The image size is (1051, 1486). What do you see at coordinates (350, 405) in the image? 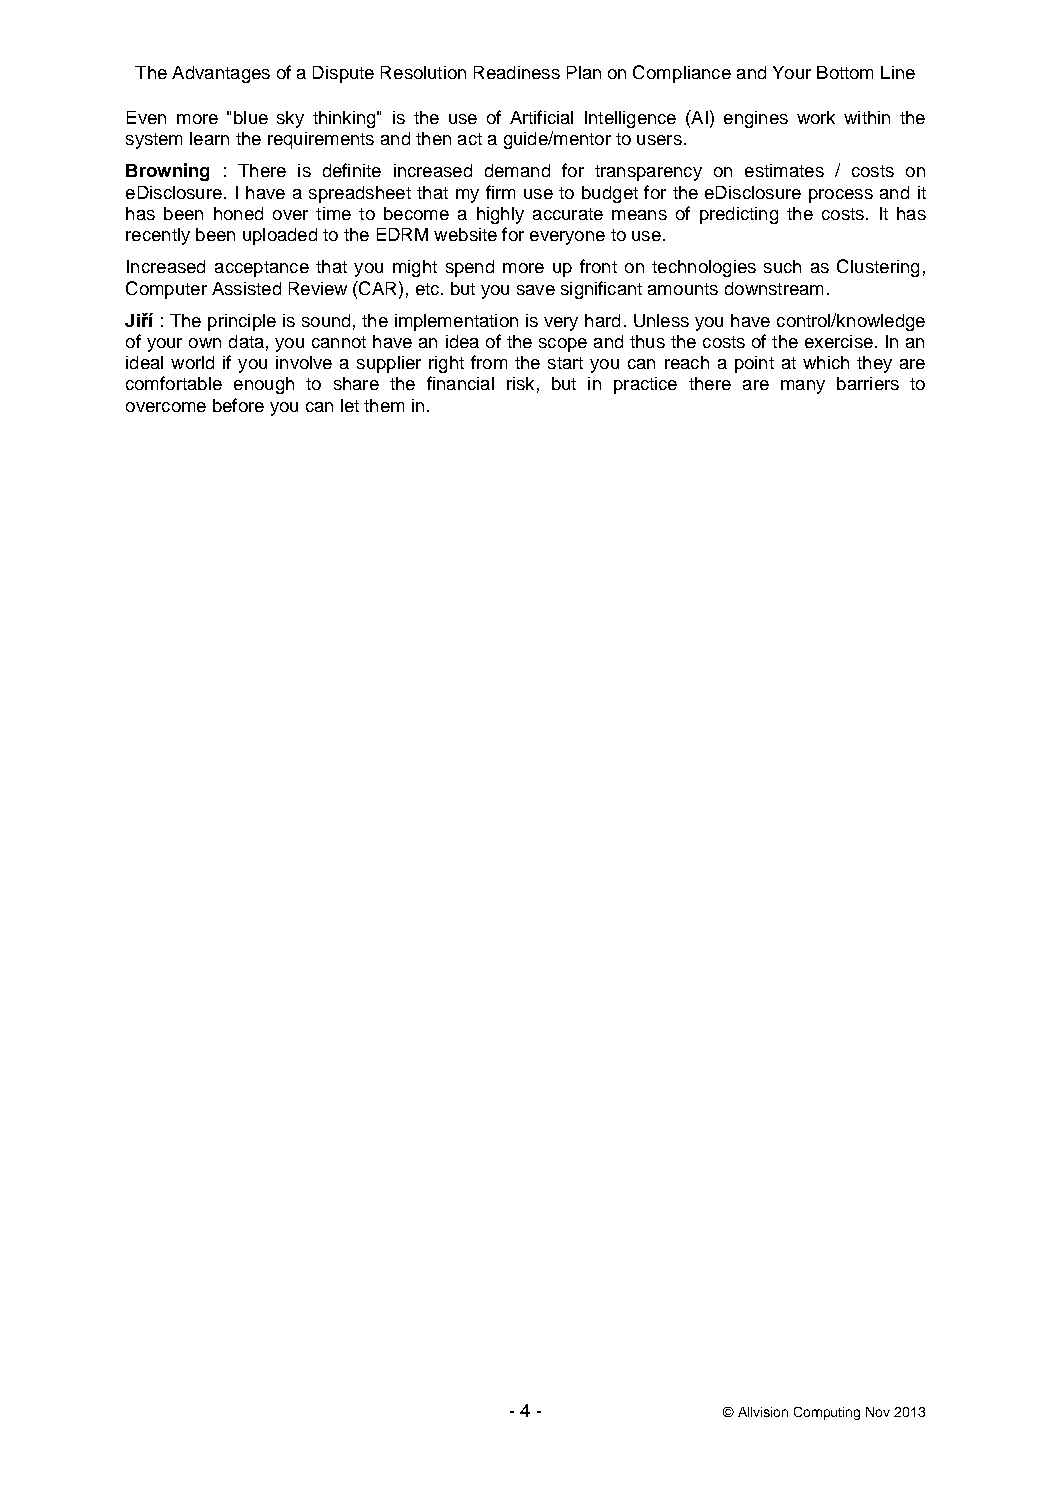
I see `let` at bounding box center [350, 405].
